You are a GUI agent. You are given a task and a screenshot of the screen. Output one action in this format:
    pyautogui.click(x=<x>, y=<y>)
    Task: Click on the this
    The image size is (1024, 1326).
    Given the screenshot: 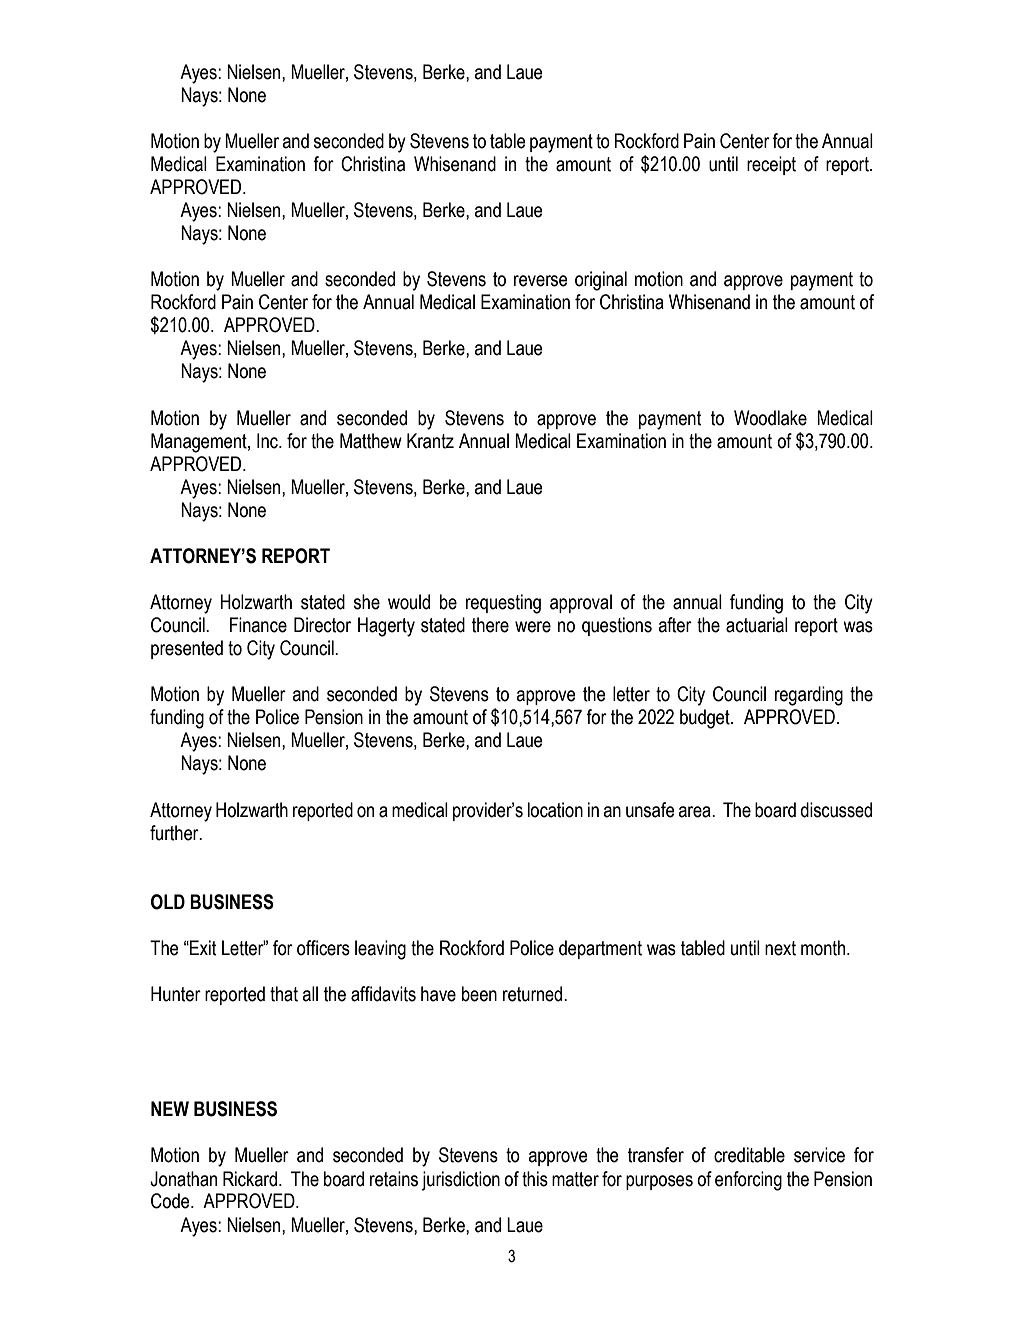 What is the action you would take?
    pyautogui.click(x=535, y=1179)
